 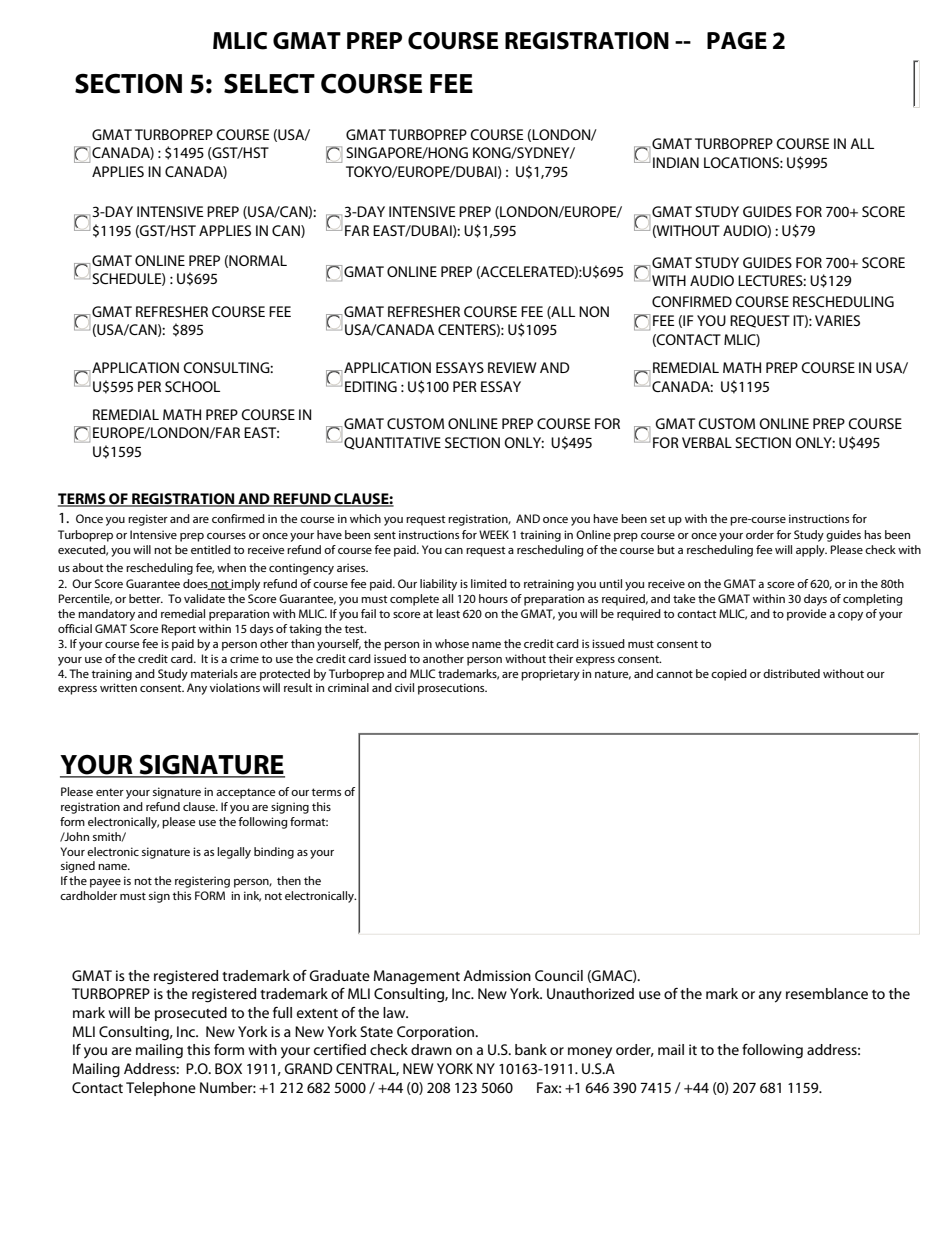 I want to click on resemblance, so click(x=827, y=993).
